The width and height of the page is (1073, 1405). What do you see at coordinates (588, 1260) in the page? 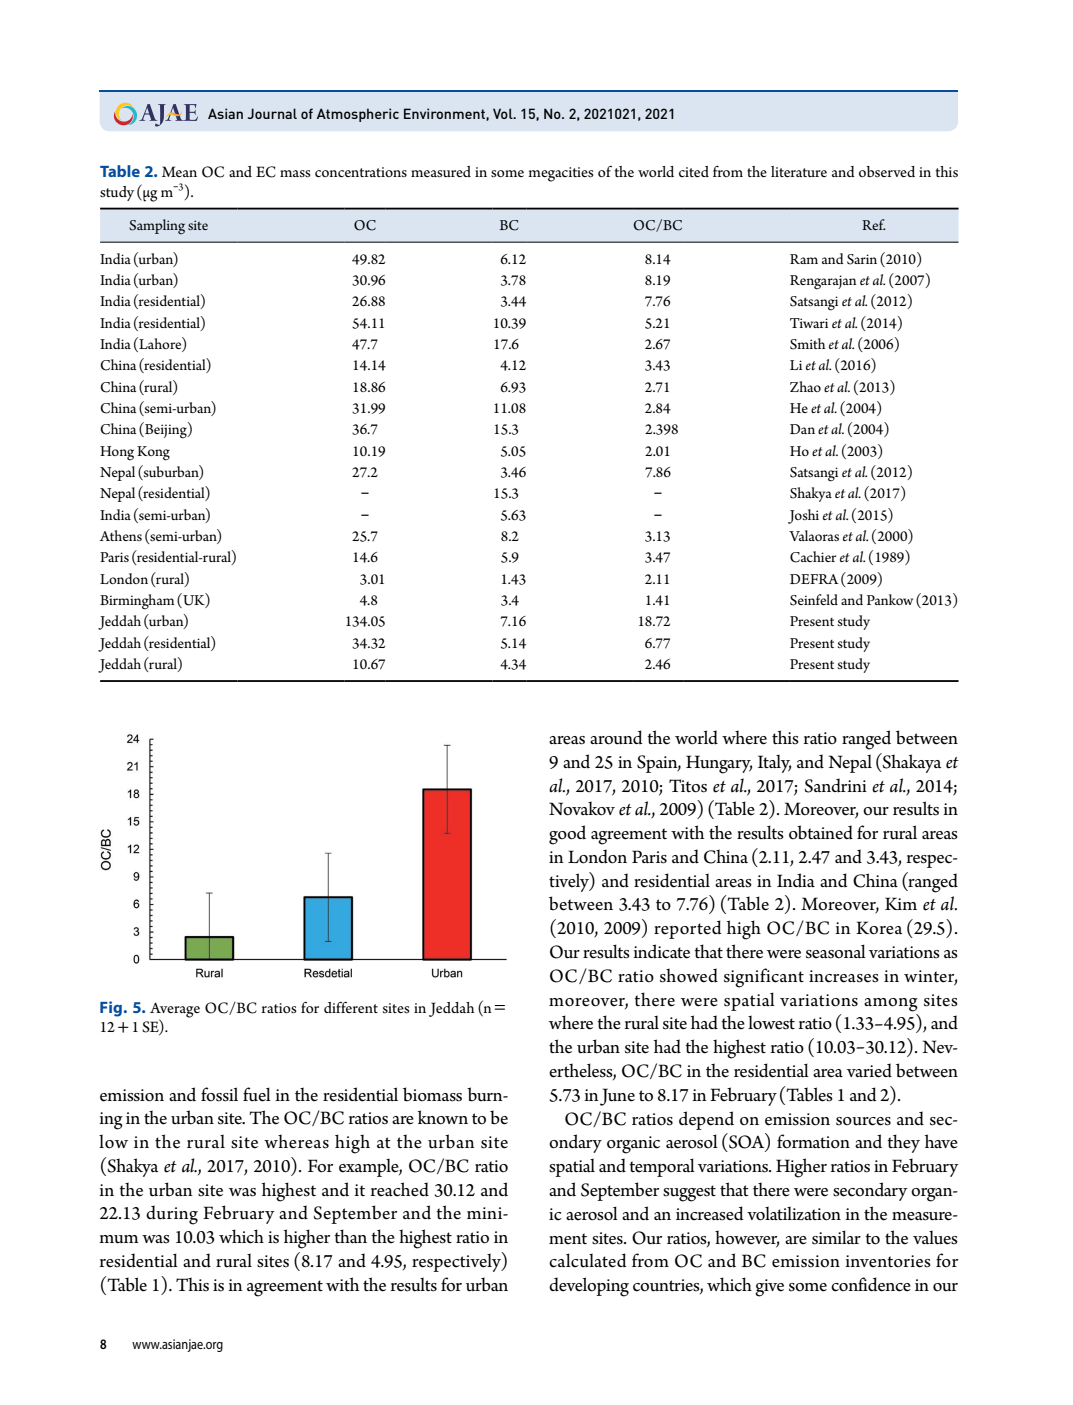
I see `calculated` at bounding box center [588, 1260].
